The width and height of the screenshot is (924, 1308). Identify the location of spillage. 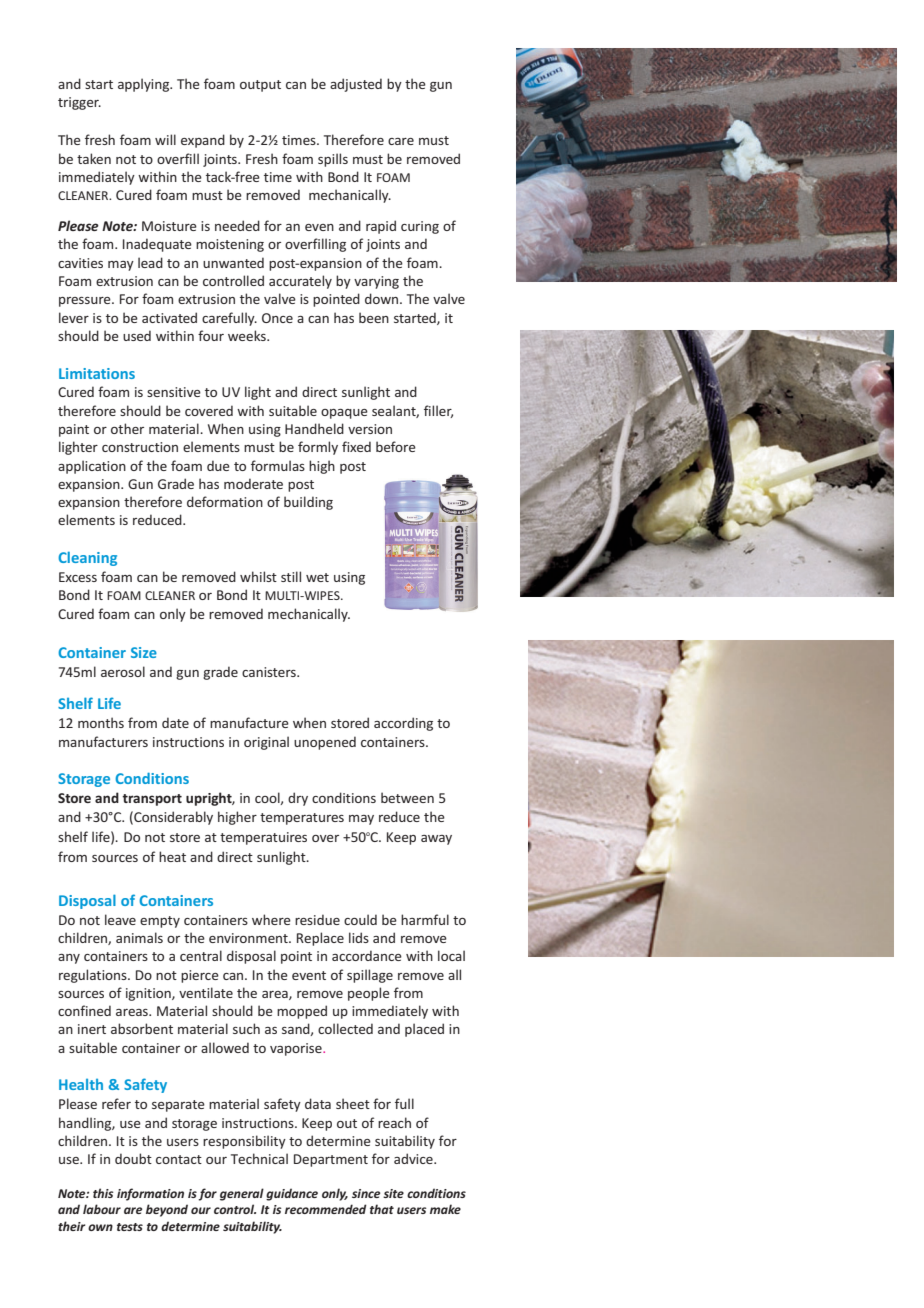
(370, 976).
